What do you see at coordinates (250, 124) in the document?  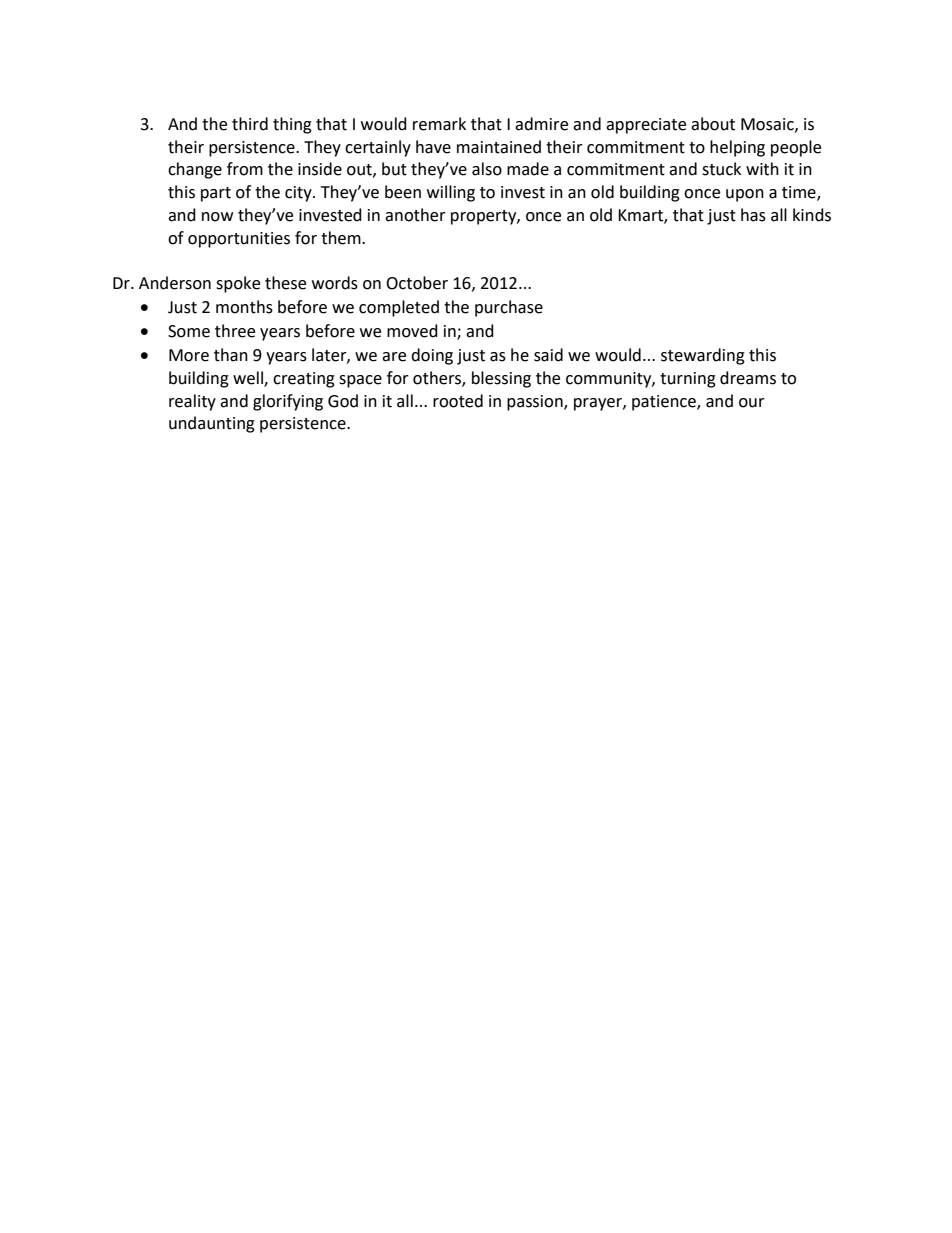 I see `third` at bounding box center [250, 124].
